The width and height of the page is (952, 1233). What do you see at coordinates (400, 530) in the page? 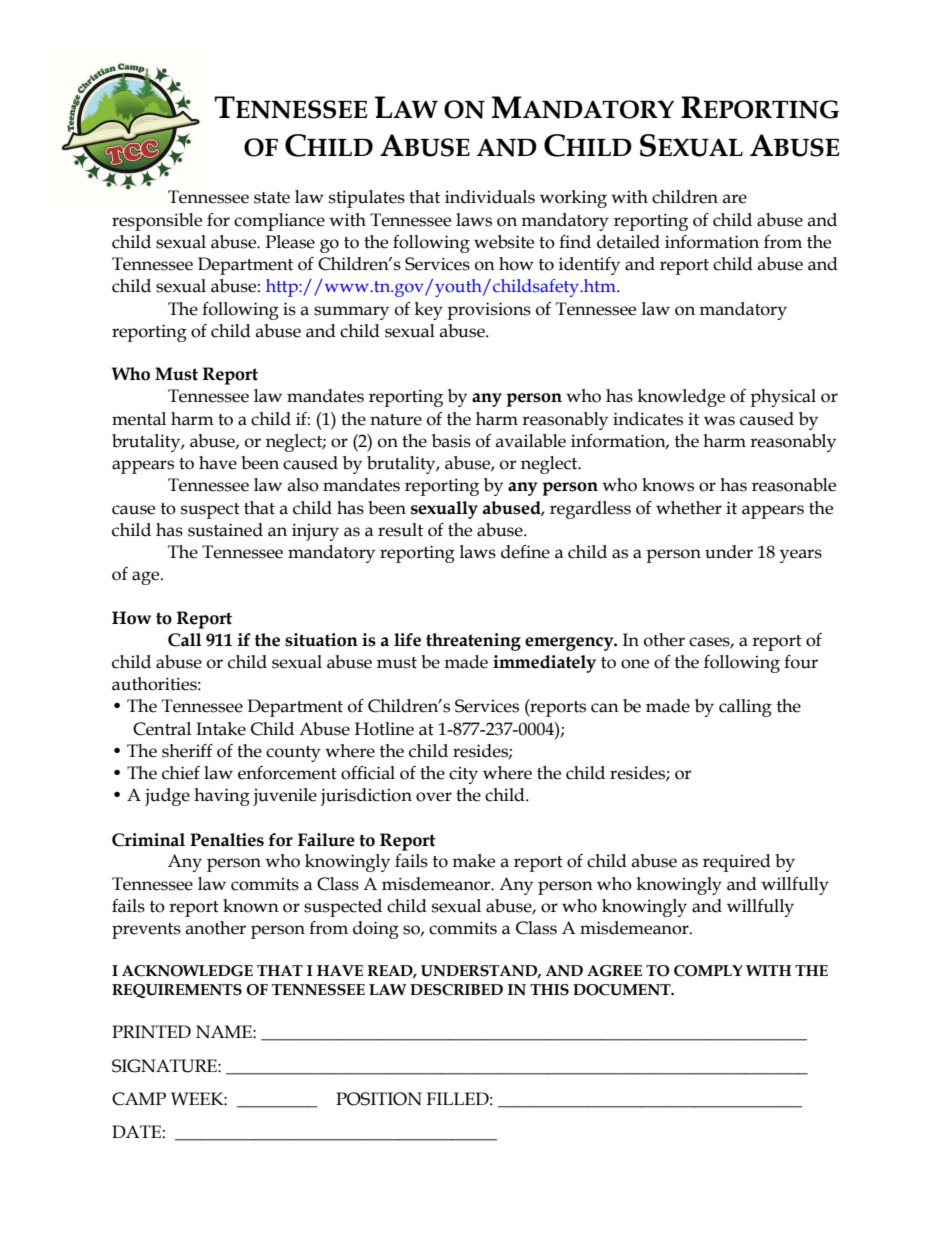
I see `result` at bounding box center [400, 530].
